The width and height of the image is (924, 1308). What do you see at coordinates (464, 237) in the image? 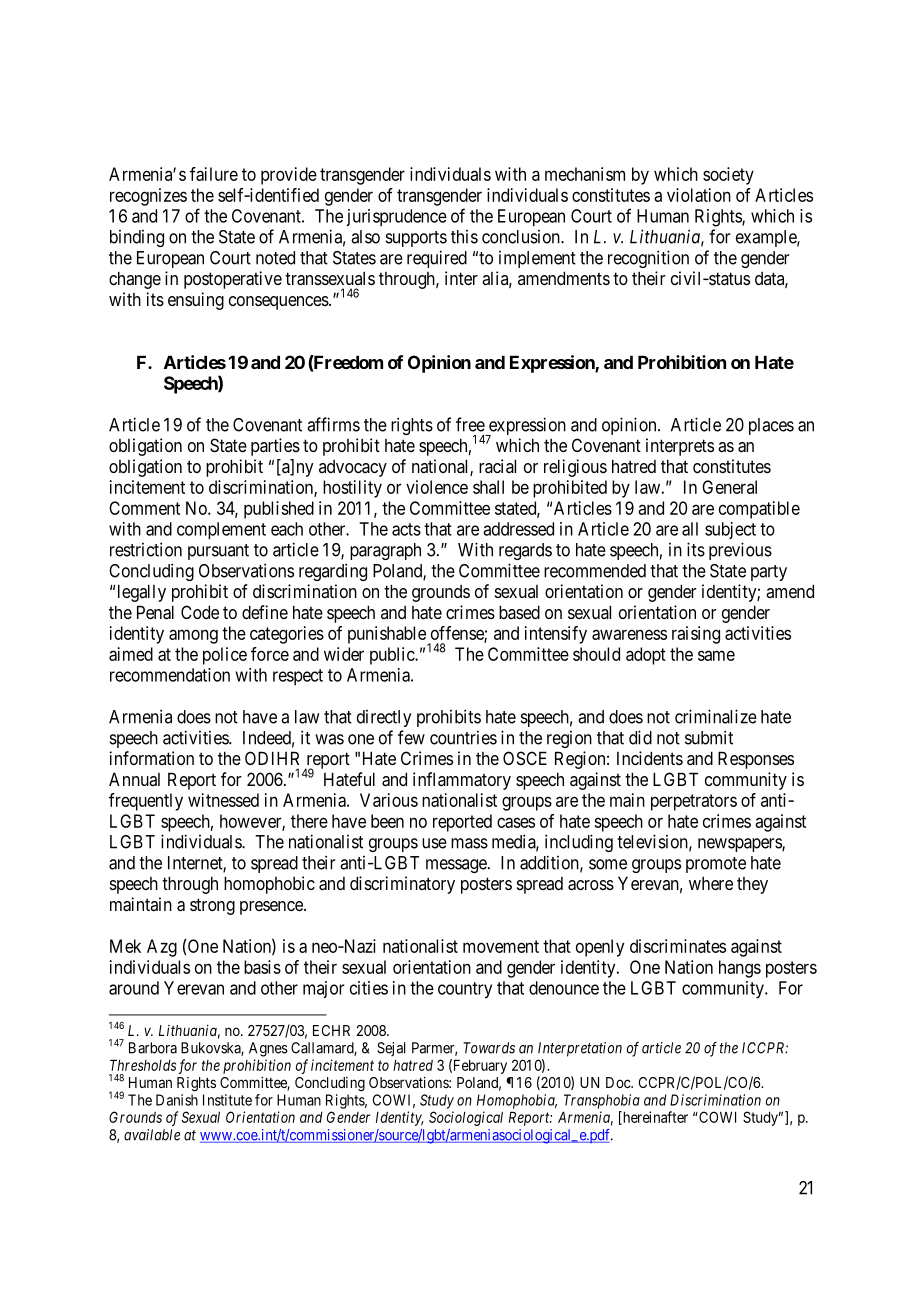
I see `this` at bounding box center [464, 237].
